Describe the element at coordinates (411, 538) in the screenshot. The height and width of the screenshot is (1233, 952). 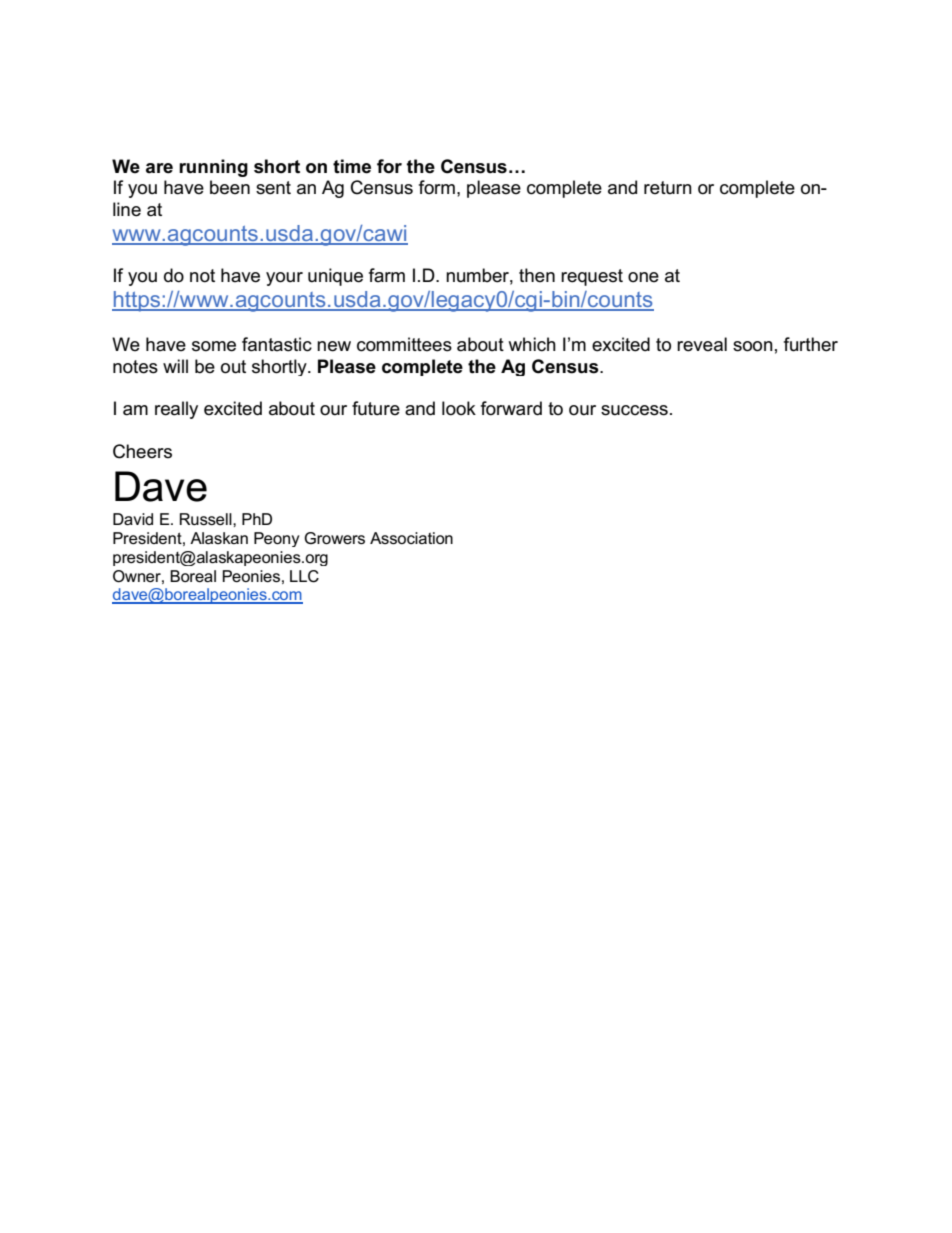
I see `Association` at that location.
